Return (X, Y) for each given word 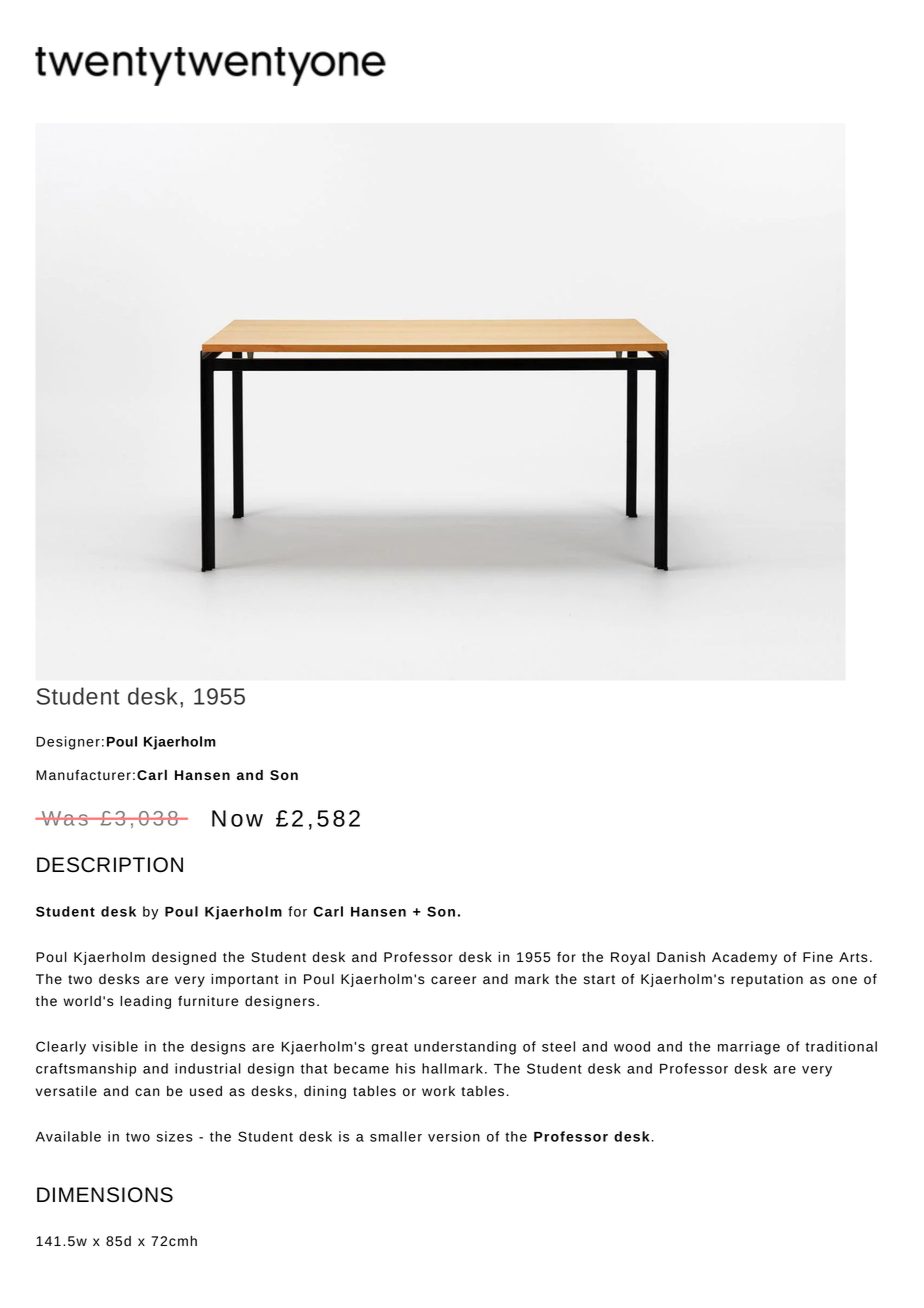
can (147, 1092)
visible (115, 1046)
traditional (841, 1046)
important (245, 980)
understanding (465, 1048)
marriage (749, 1048)
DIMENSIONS (105, 1195)
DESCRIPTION (110, 865)
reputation (767, 980)
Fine (818, 957)
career (453, 980)
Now (237, 818)
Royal (630, 958)
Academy (744, 958)
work (438, 1091)
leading (145, 1002)
